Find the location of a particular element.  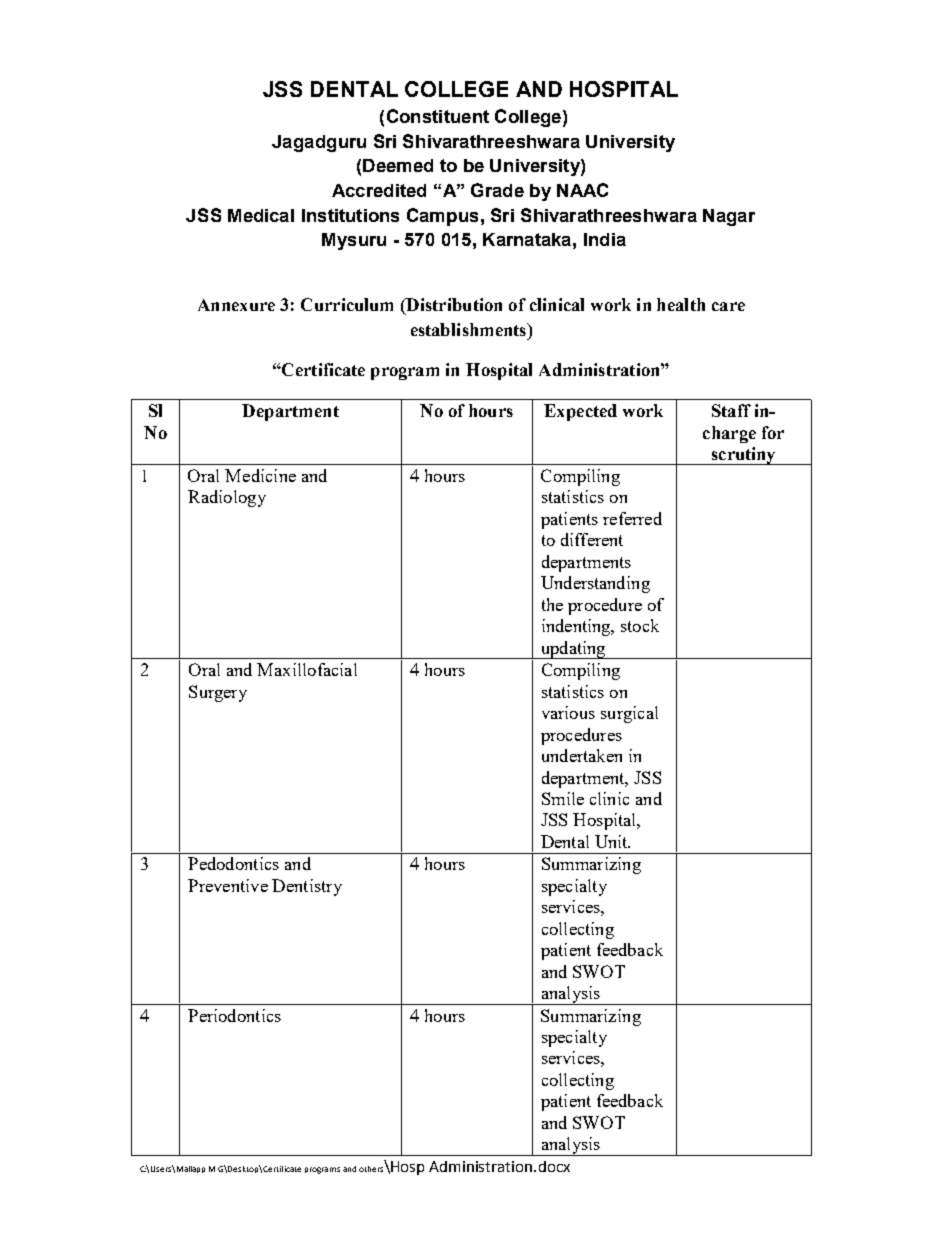

different is located at coordinates (592, 539).
